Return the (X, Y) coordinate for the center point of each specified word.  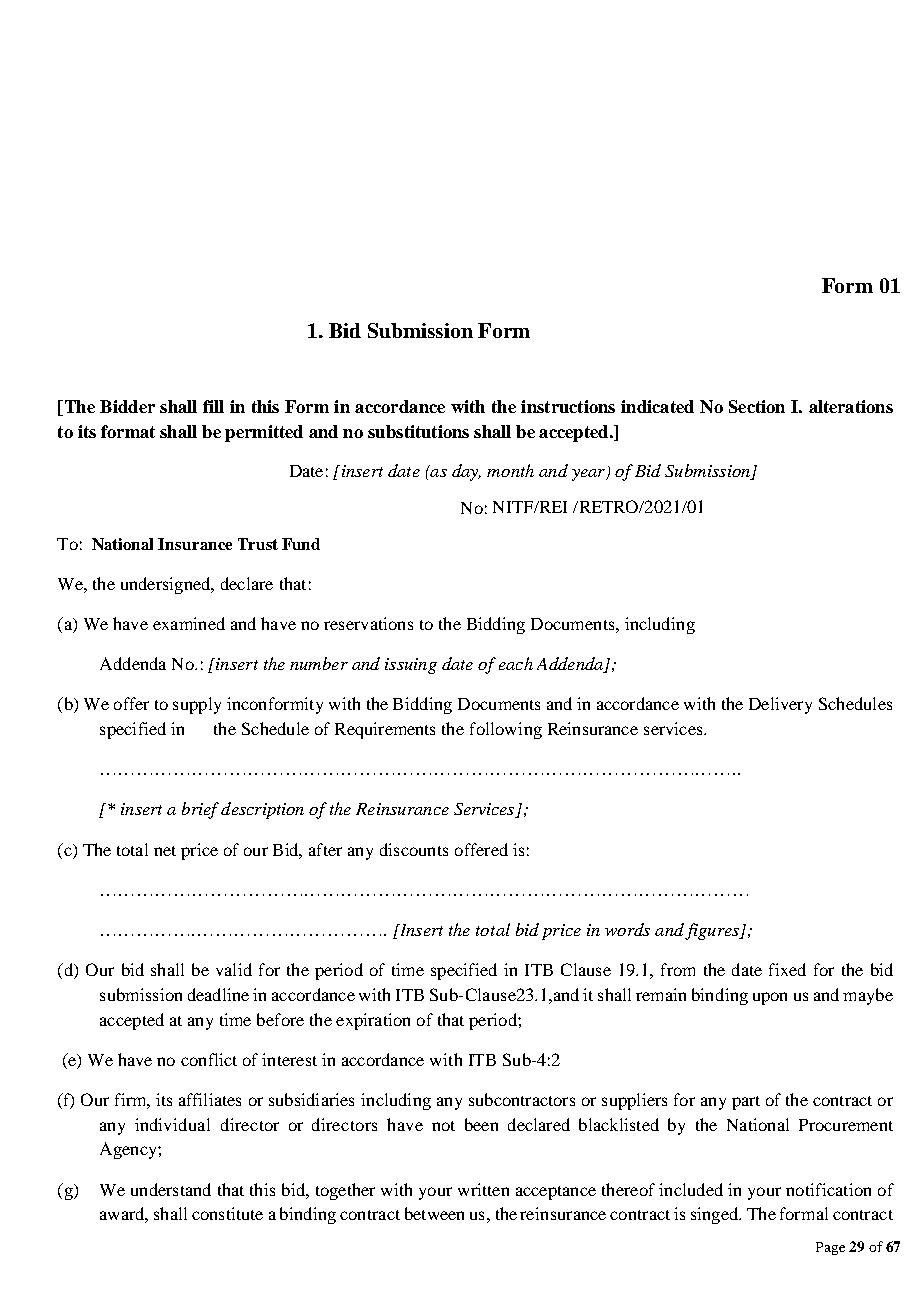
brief (200, 810)
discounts (414, 849)
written (483, 1189)
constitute (227, 1213)
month (510, 470)
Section (757, 406)
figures (713, 931)
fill (213, 406)
